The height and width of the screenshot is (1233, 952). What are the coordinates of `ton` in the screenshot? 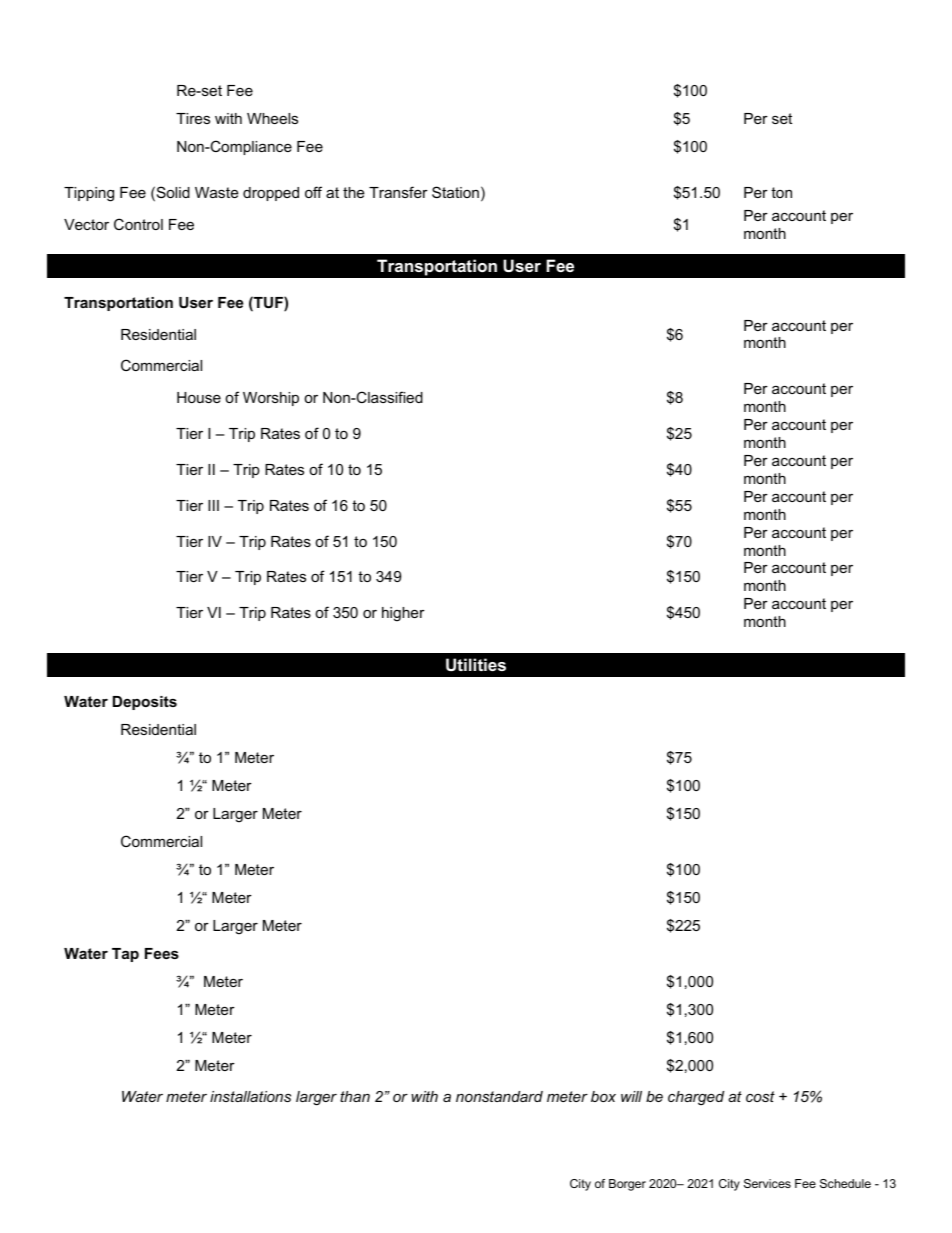 It's located at (781, 192).
